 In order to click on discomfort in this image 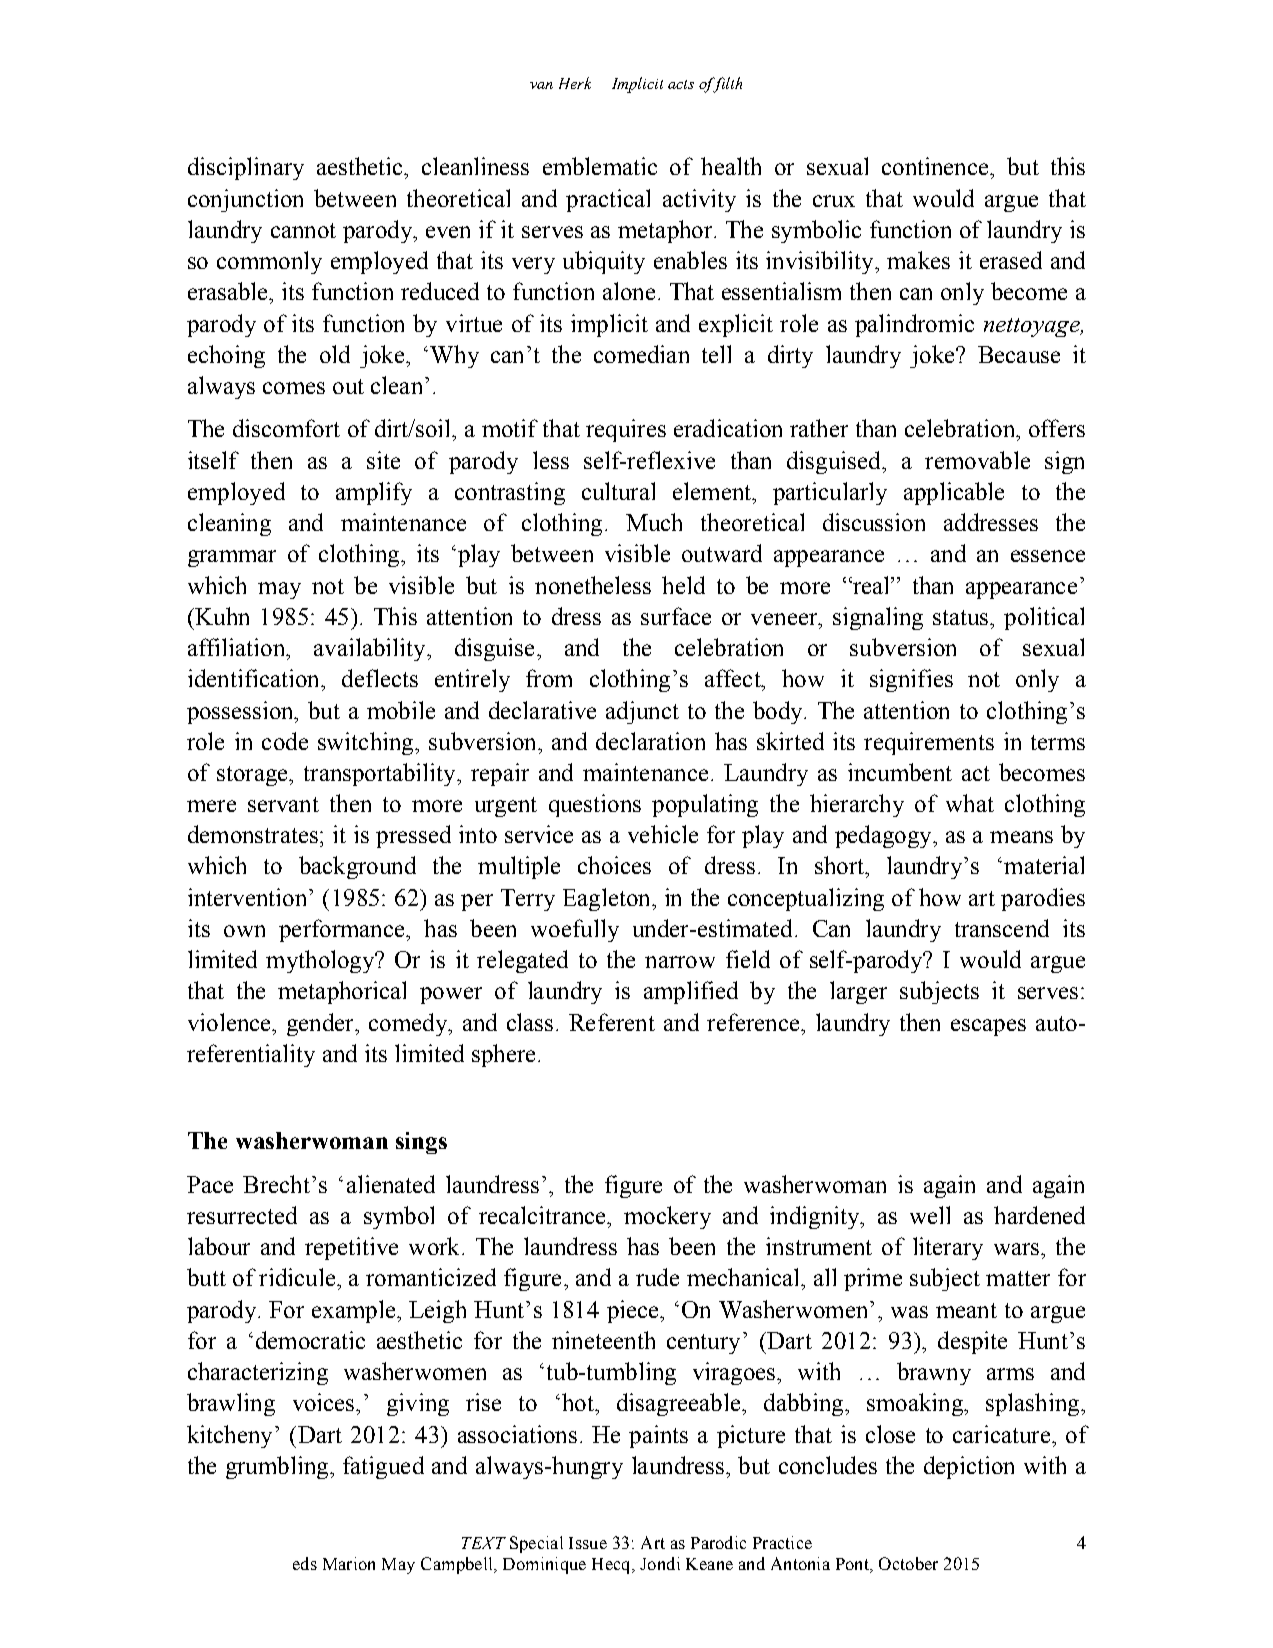, I will do `click(286, 428)`.
